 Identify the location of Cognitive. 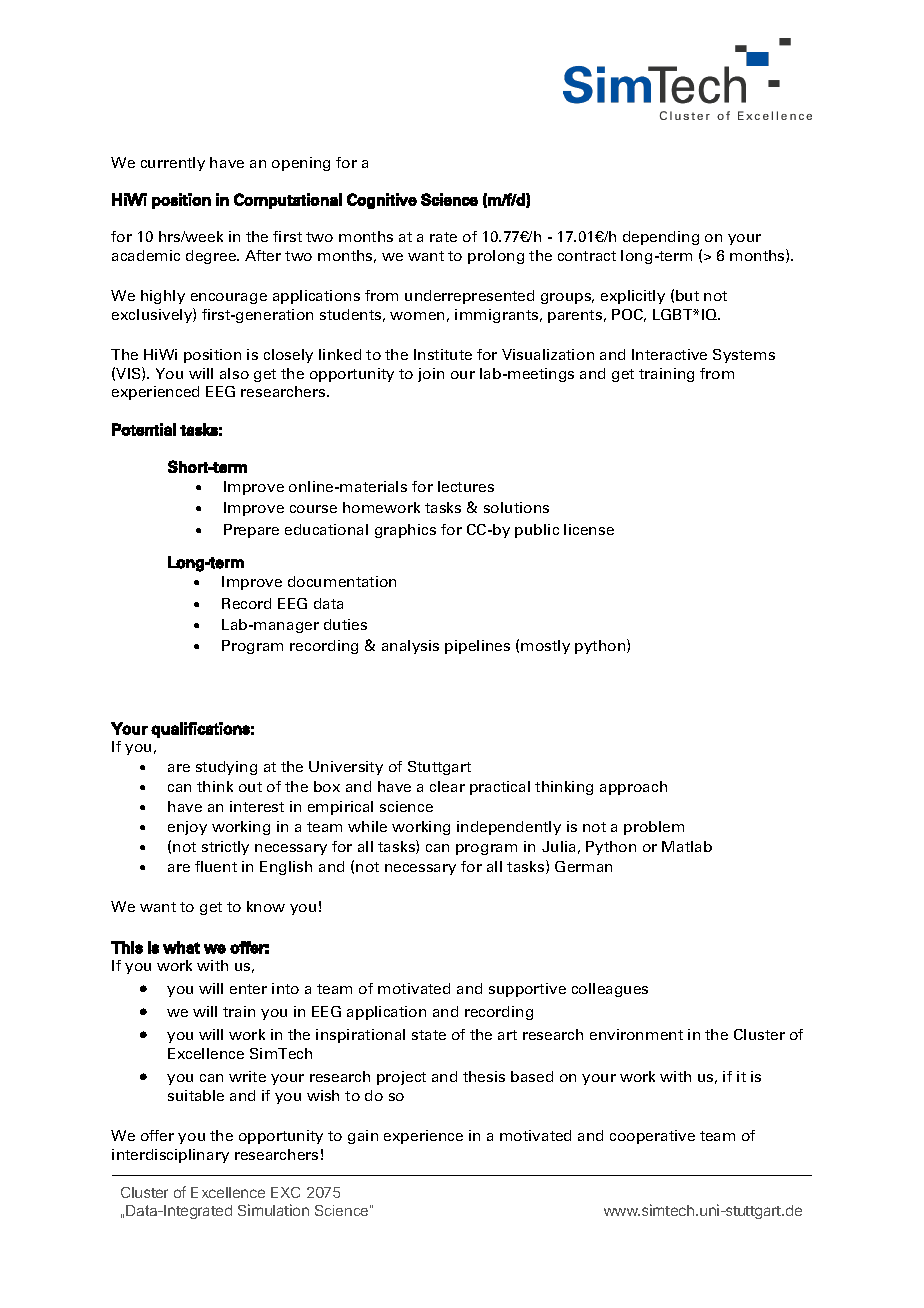
(382, 201).
